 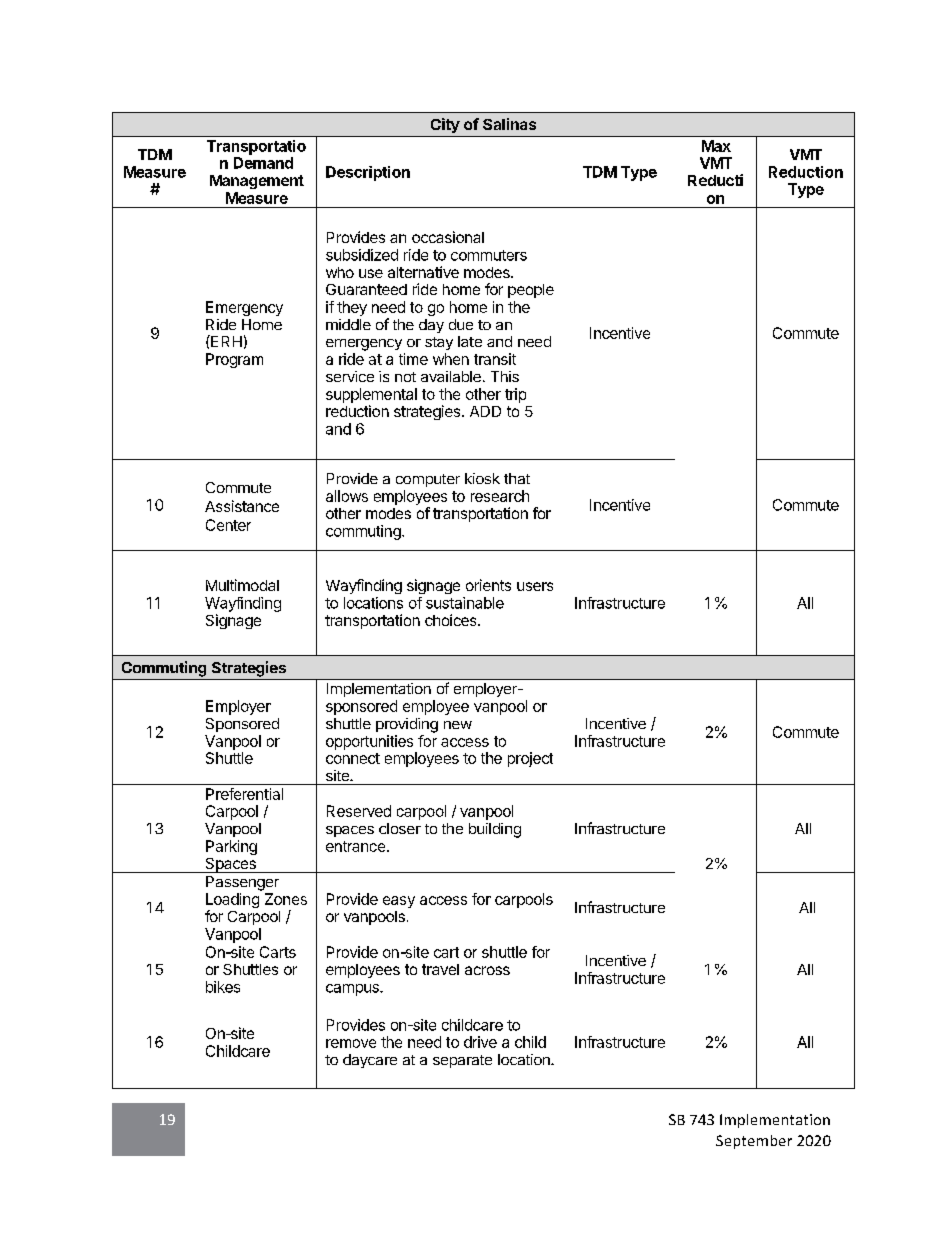 I want to click on September, so click(x=754, y=1142).
